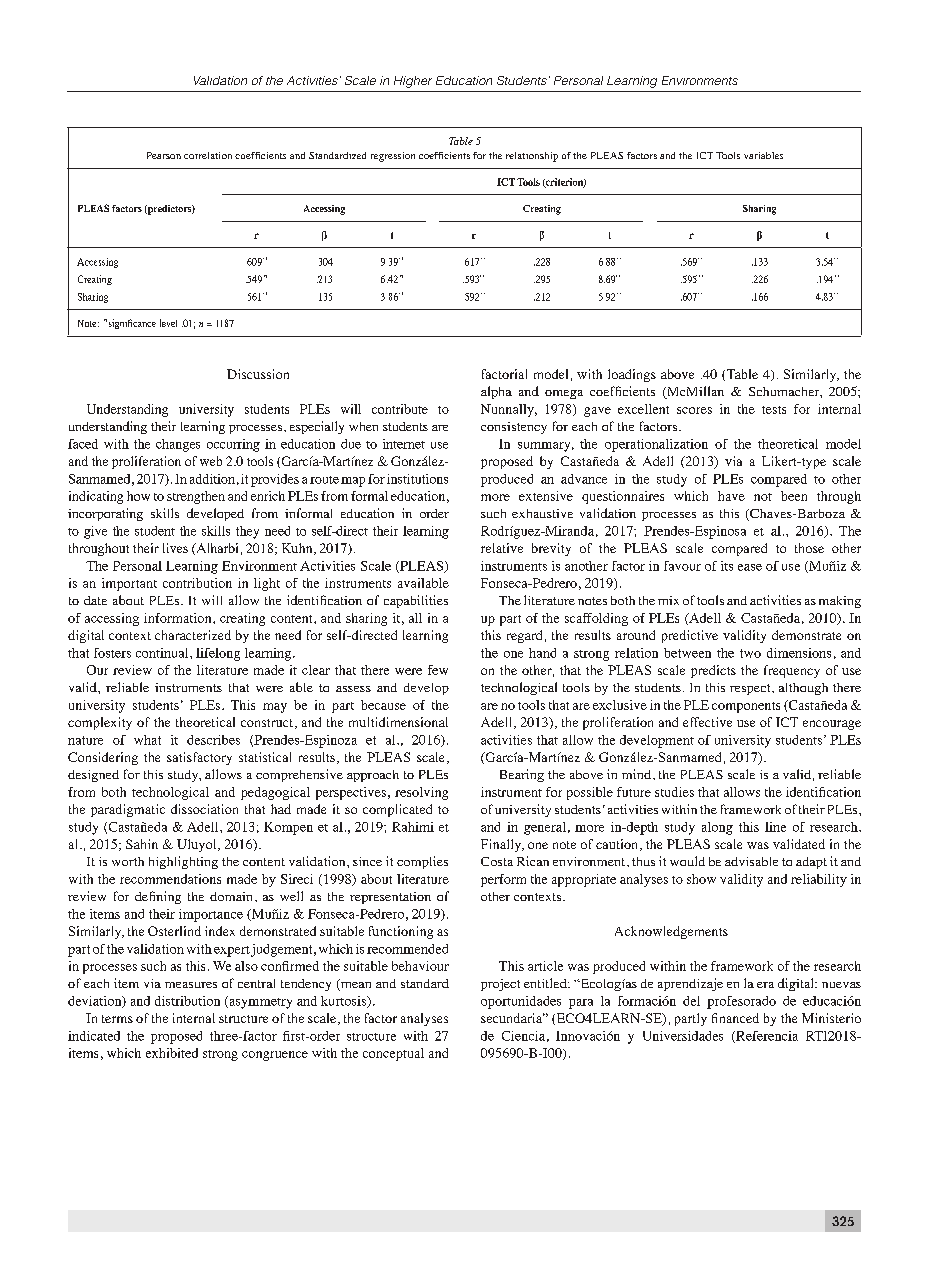 The height and width of the image is (1271, 952). What do you see at coordinates (750, 567) in the image?
I see `ease` at bounding box center [750, 567].
